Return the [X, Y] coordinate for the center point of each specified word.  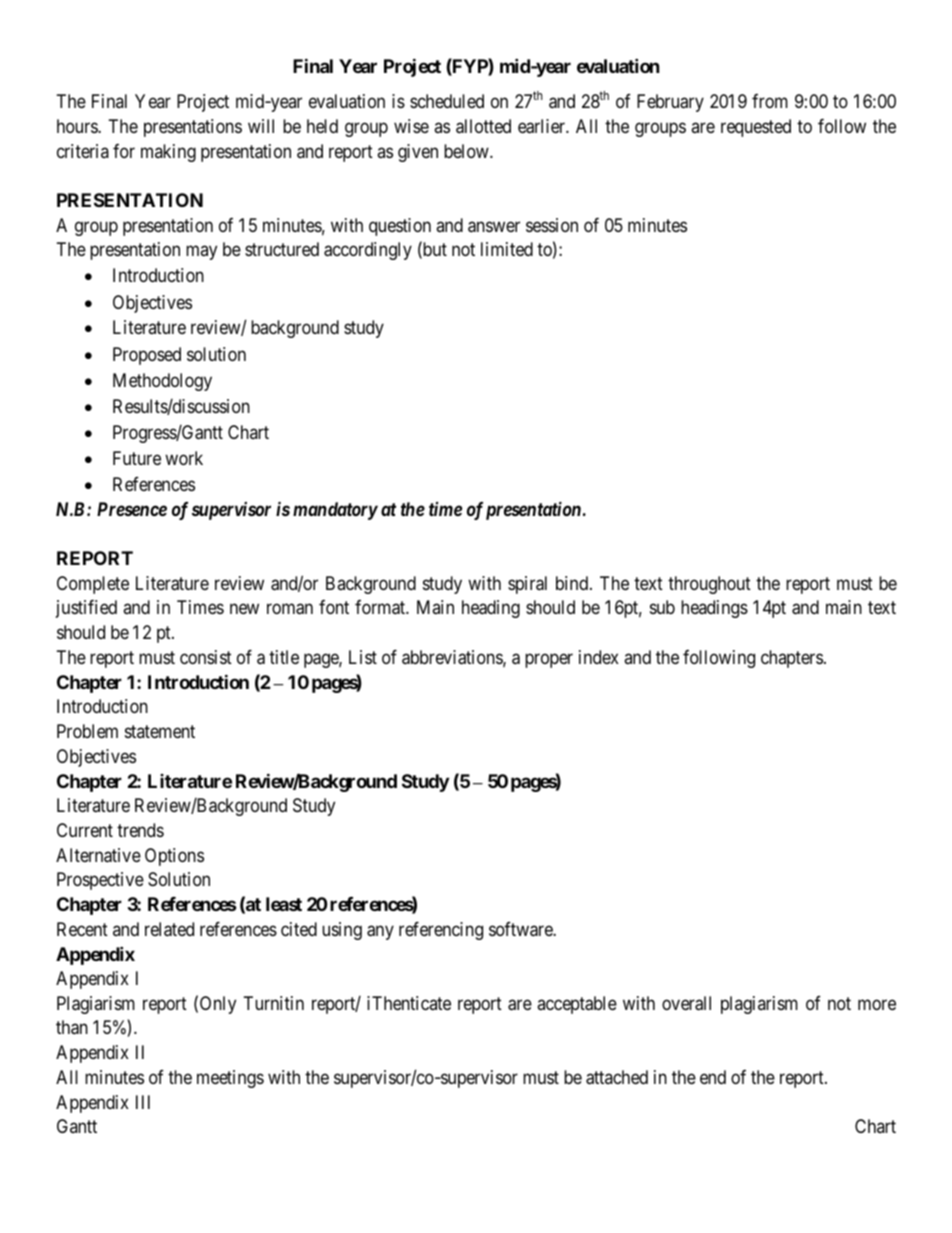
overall [686, 1003]
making [168, 153]
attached [617, 1077]
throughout [709, 585]
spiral [527, 585]
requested [756, 128]
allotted [483, 126]
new [244, 609]
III [143, 1102]
